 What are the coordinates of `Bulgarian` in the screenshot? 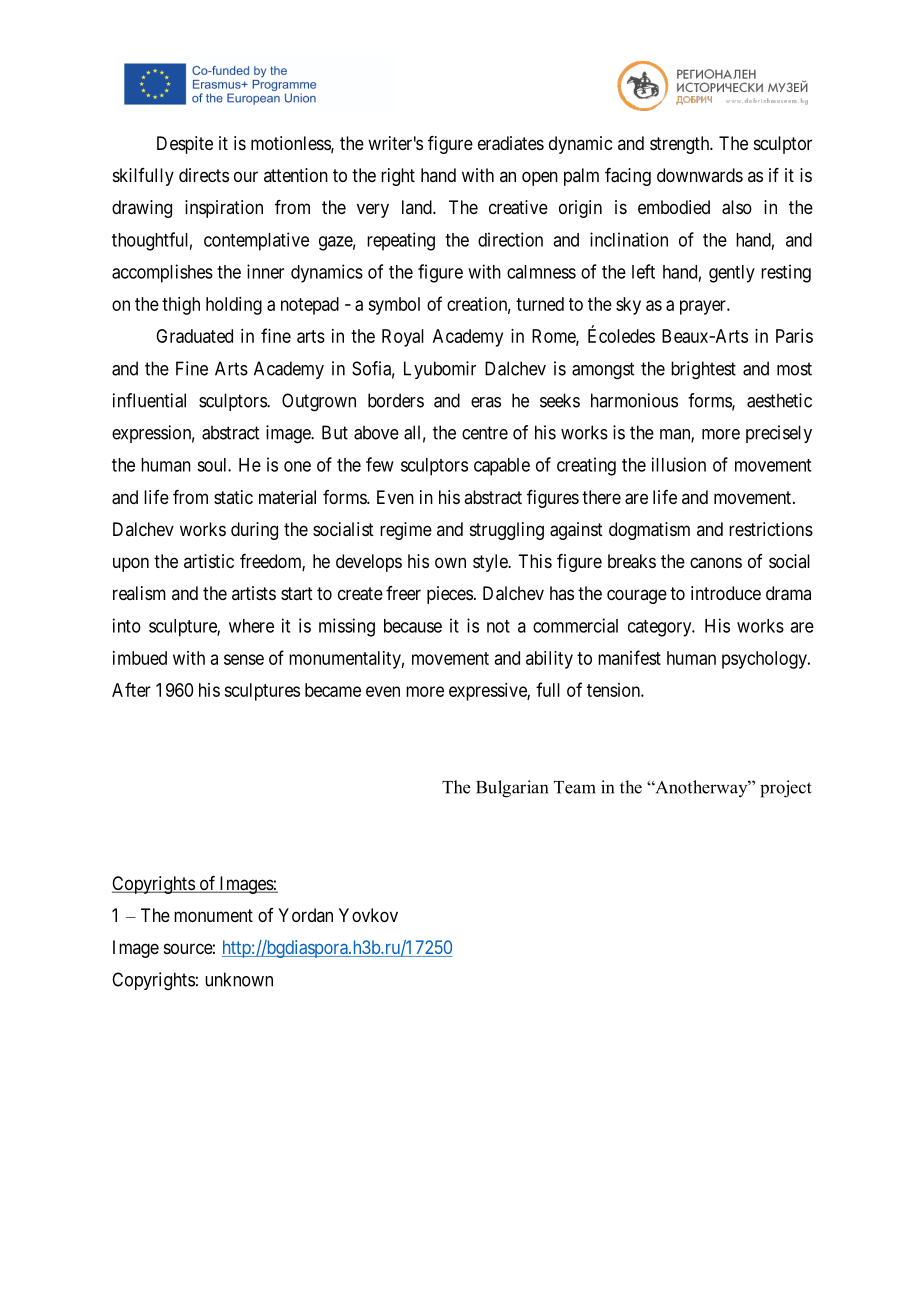 It's located at (512, 789).
